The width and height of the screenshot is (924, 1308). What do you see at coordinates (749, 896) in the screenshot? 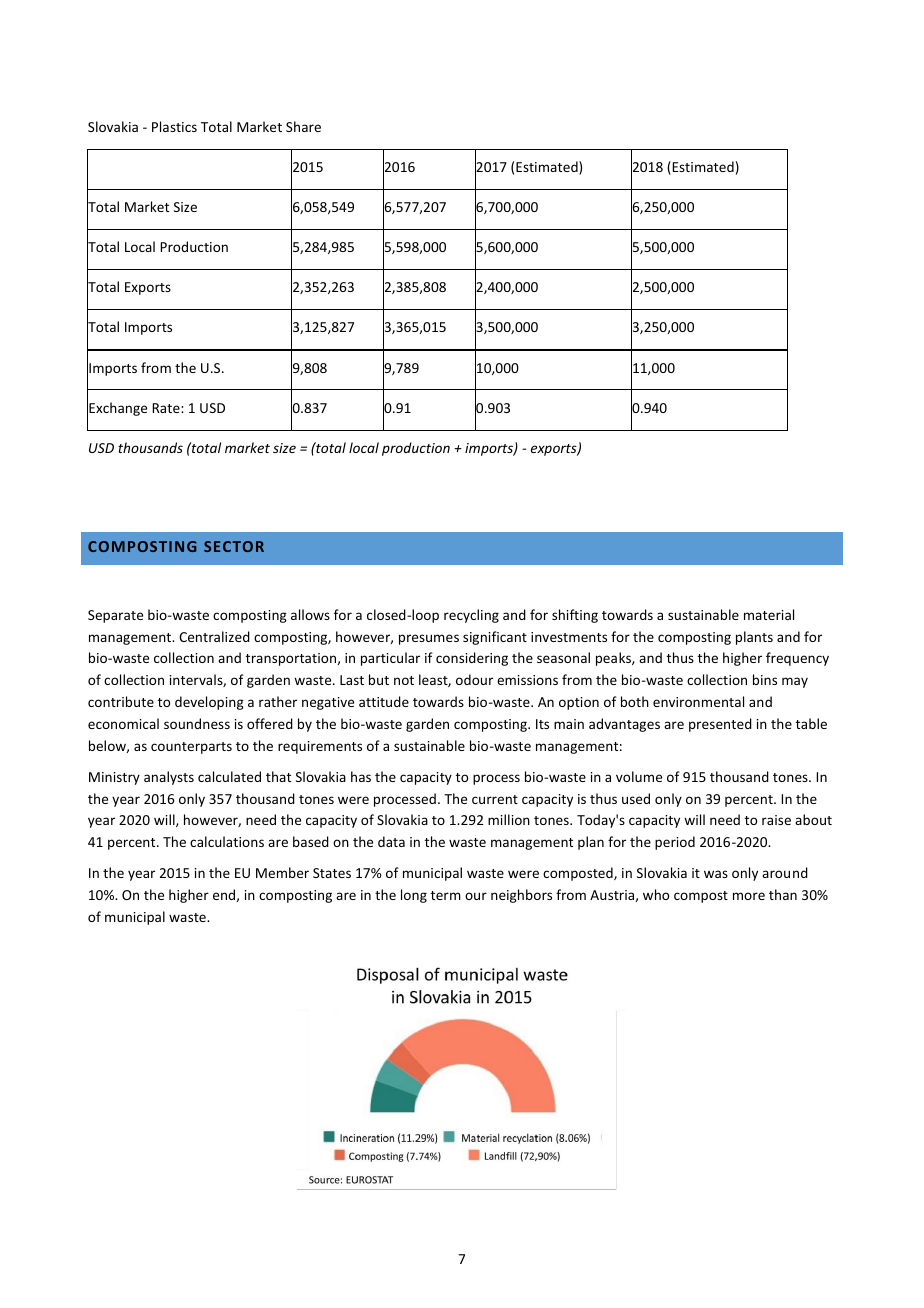
I see `more` at bounding box center [749, 896].
